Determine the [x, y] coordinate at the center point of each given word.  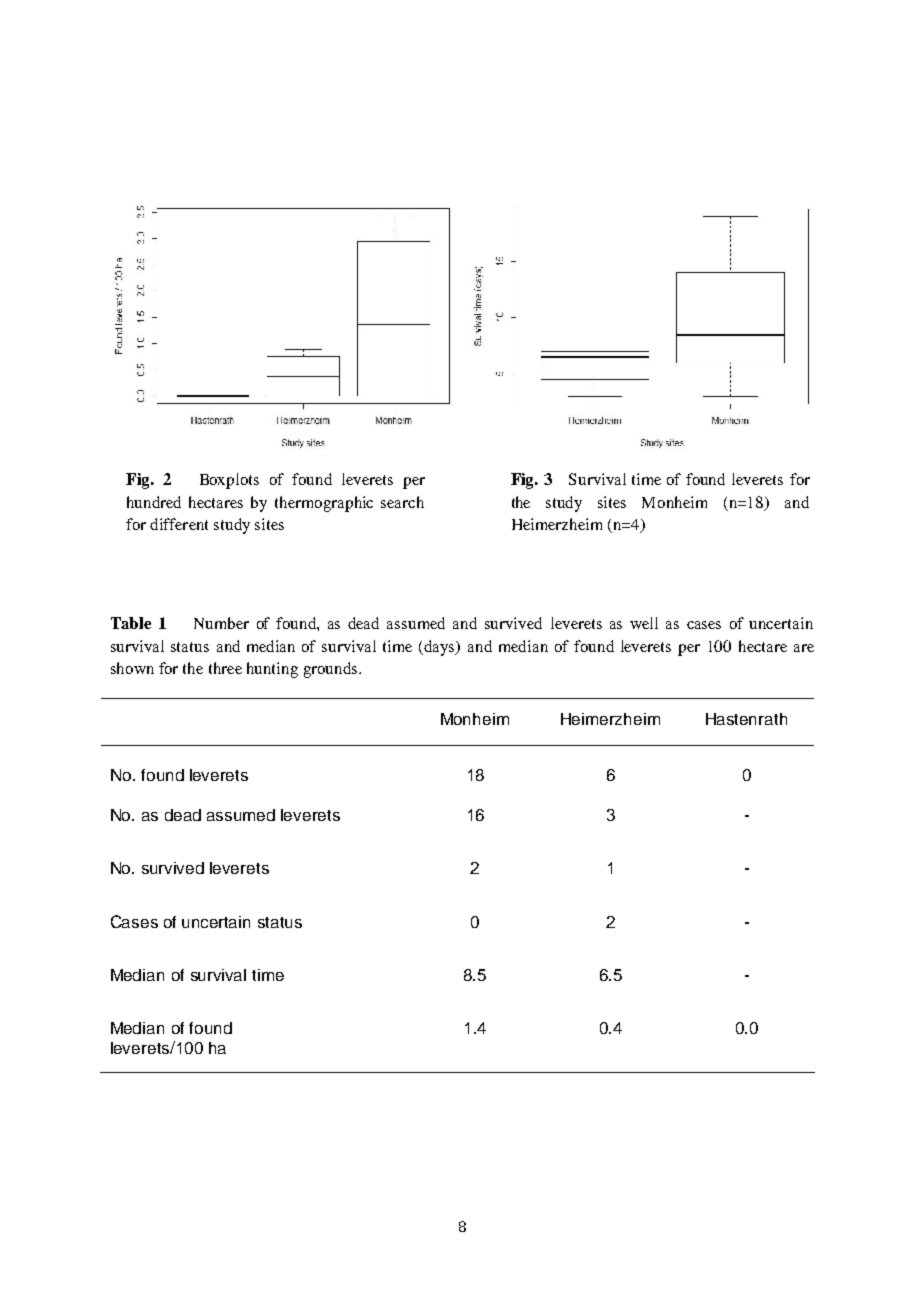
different [179, 524]
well [644, 623]
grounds [330, 670]
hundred [154, 502]
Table [131, 623]
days [440, 648]
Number [221, 623]
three [225, 668]
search [402, 502]
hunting [272, 670]
